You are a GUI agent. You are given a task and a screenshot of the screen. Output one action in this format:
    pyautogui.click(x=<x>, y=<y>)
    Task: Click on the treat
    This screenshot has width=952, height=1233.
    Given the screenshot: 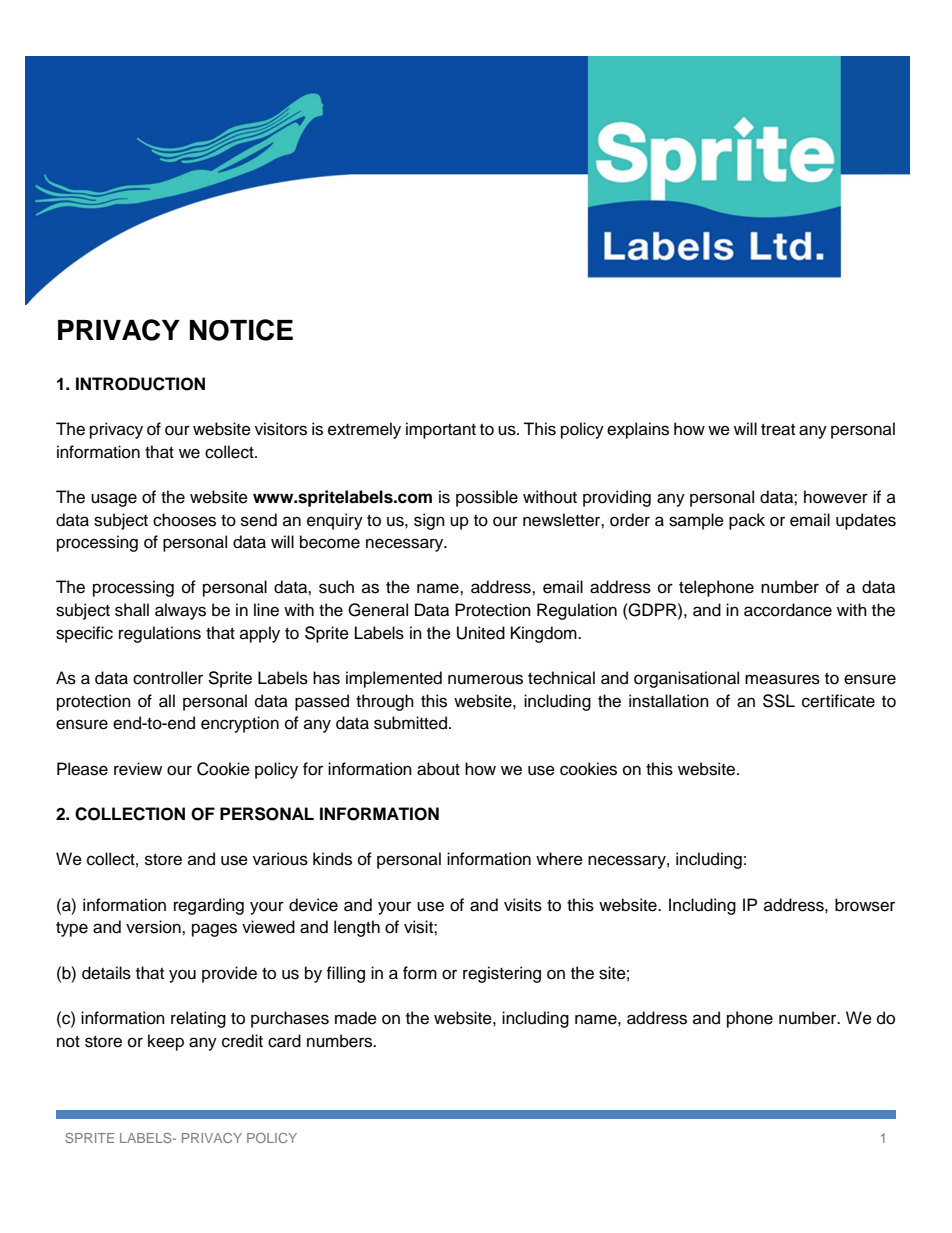 What is the action you would take?
    pyautogui.click(x=778, y=430)
